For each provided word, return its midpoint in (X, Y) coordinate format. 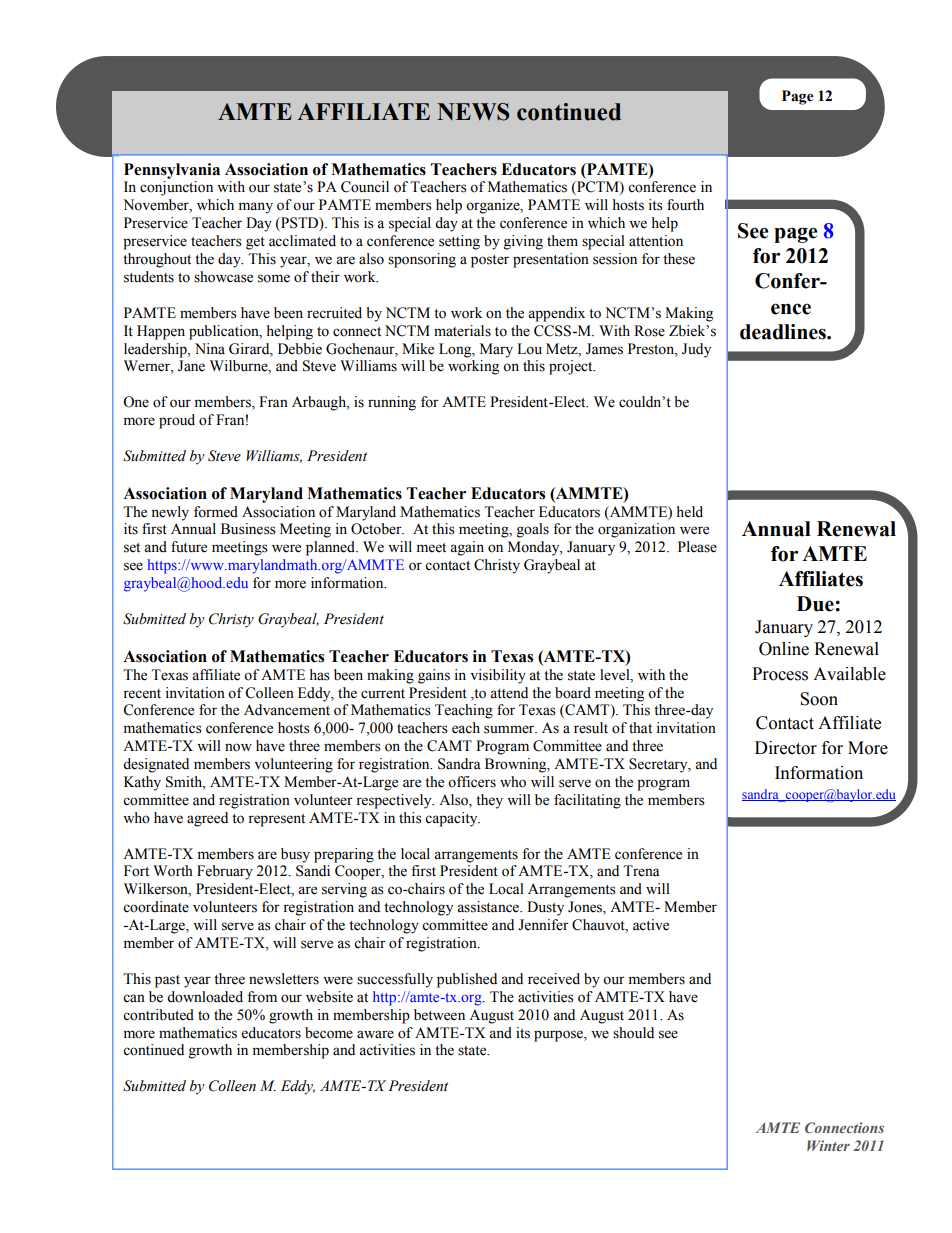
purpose (559, 1036)
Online (784, 649)
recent (142, 694)
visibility (498, 676)
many (255, 208)
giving (523, 242)
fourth (685, 205)
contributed (158, 1015)
